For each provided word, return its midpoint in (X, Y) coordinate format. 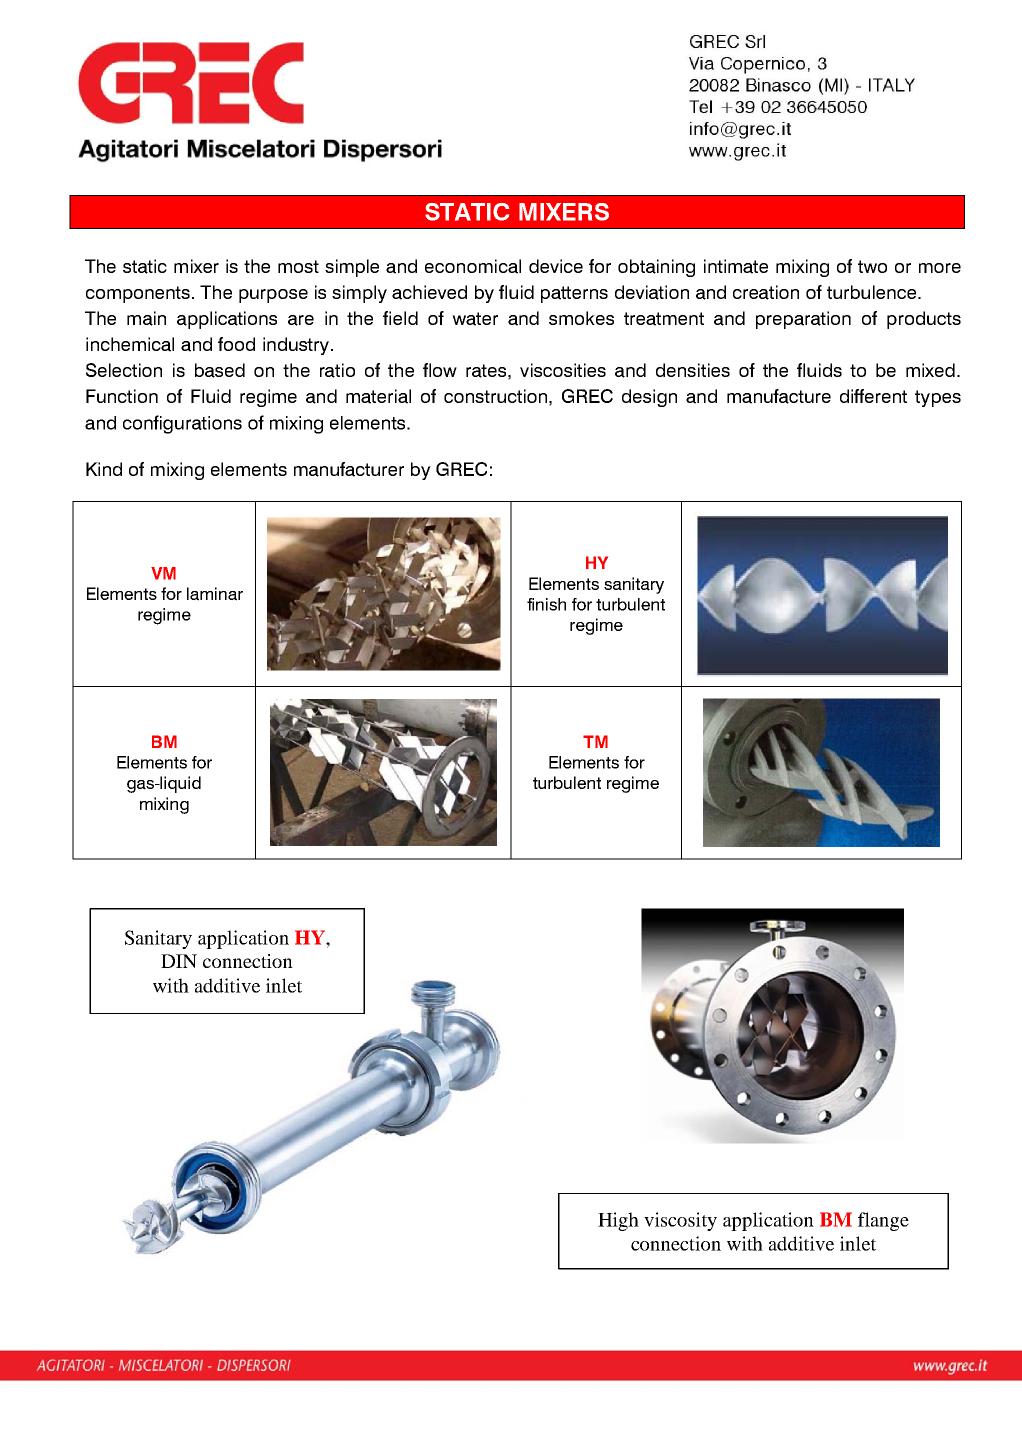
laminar (215, 594)
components (139, 294)
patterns (574, 294)
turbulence (873, 292)
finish (546, 604)
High (618, 1221)
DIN (179, 961)
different (873, 396)
